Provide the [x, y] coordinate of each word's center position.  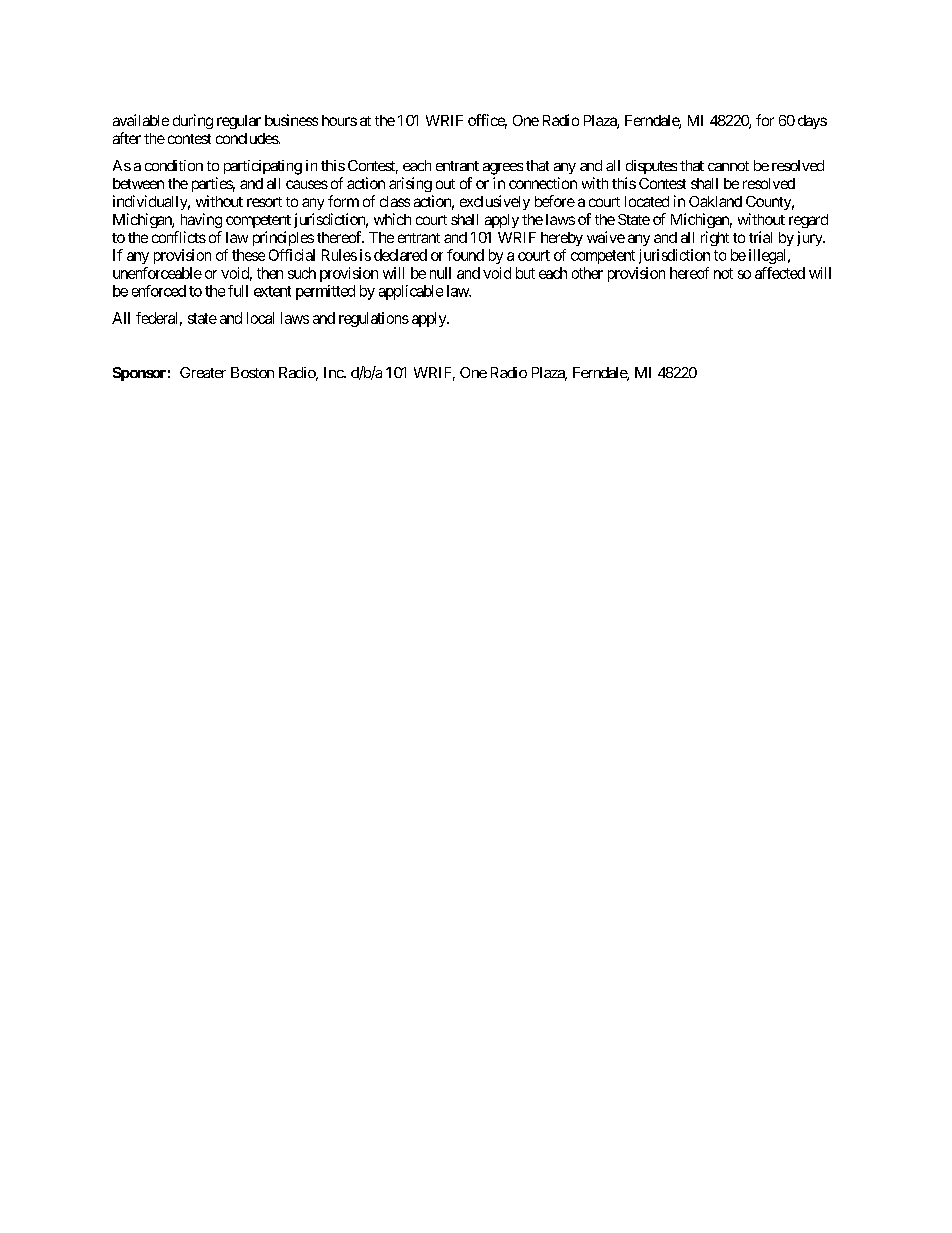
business [291, 120]
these [248, 255]
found [465, 255]
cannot [728, 166]
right [715, 238]
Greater [203, 372]
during [193, 121]
